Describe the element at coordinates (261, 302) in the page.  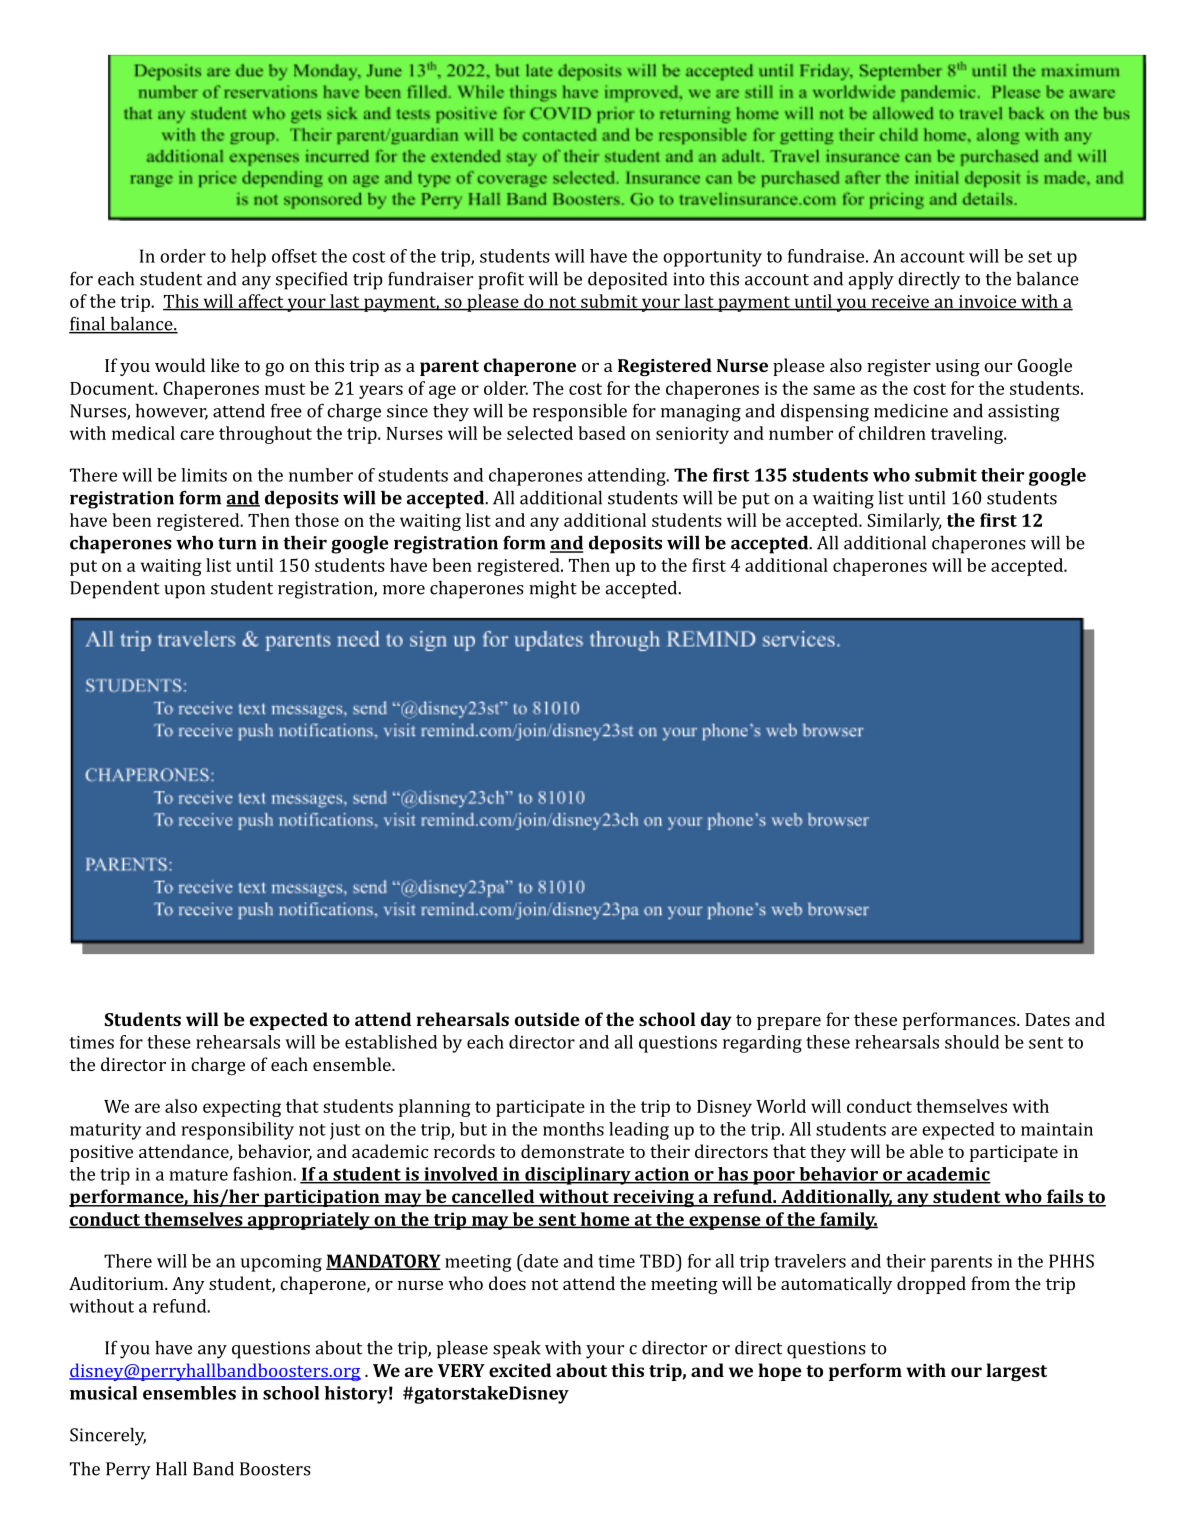
I see `affect` at that location.
